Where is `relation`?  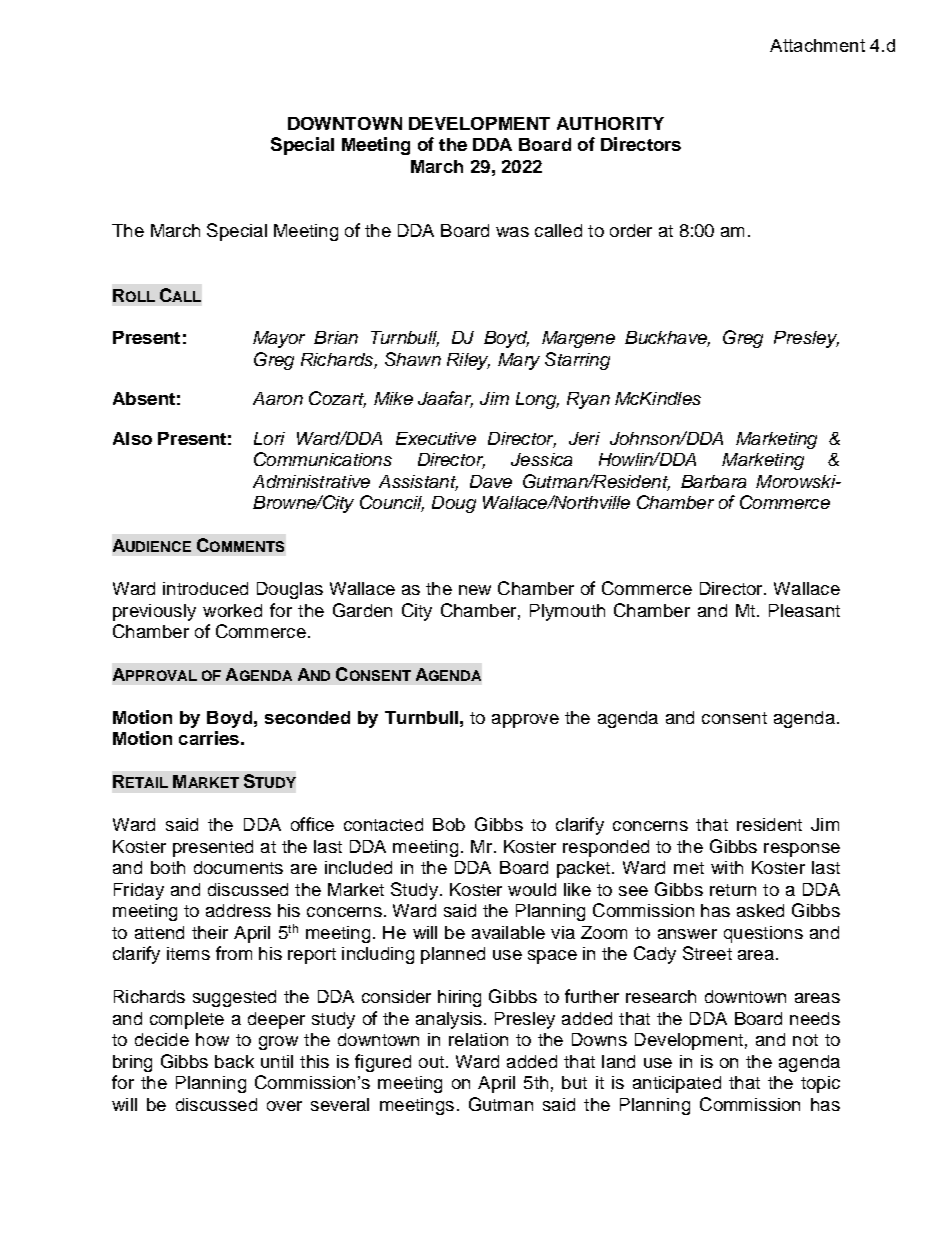 relation is located at coordinates (478, 1039).
